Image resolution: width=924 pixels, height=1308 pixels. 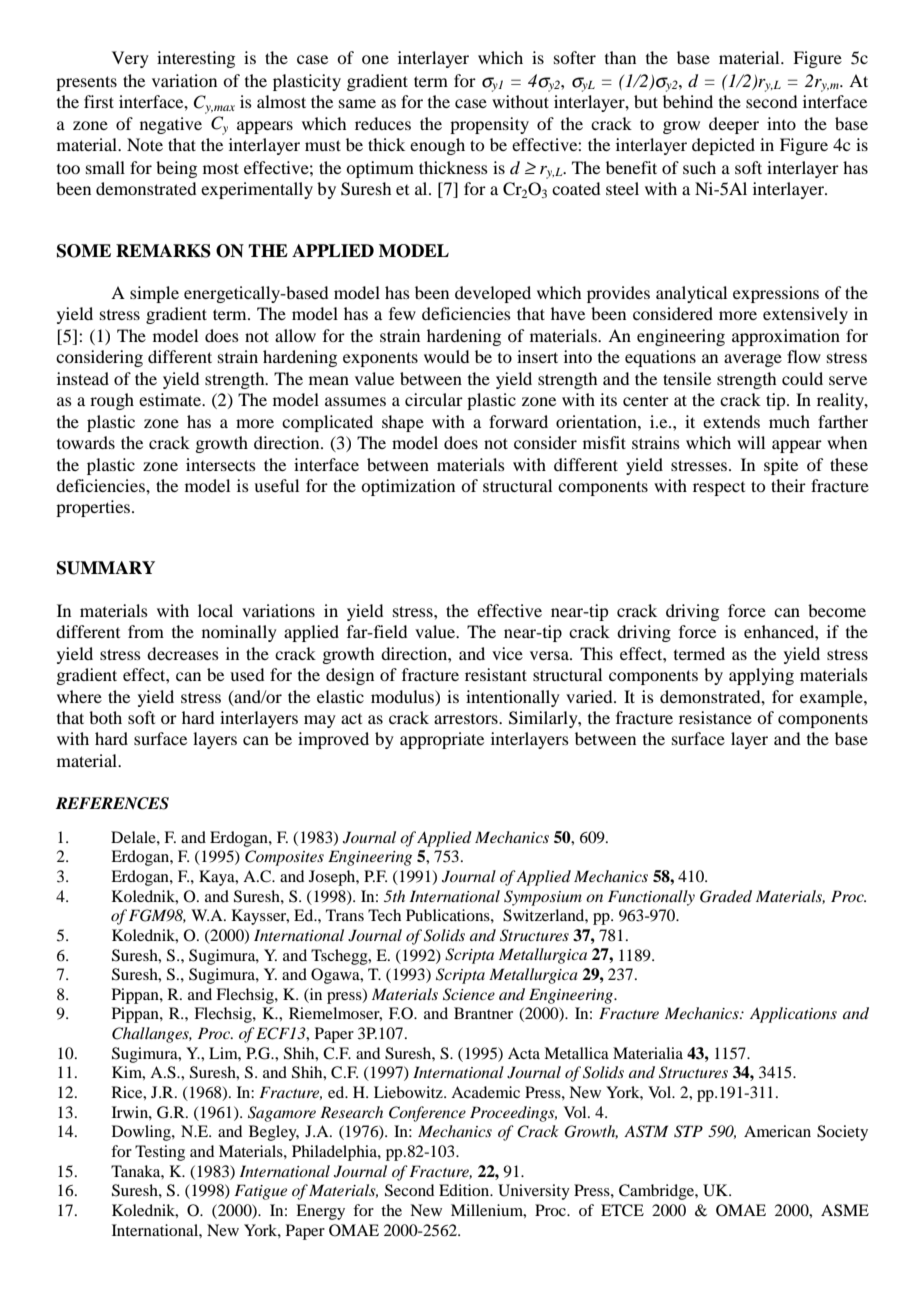 I want to click on propensity, so click(x=489, y=125).
